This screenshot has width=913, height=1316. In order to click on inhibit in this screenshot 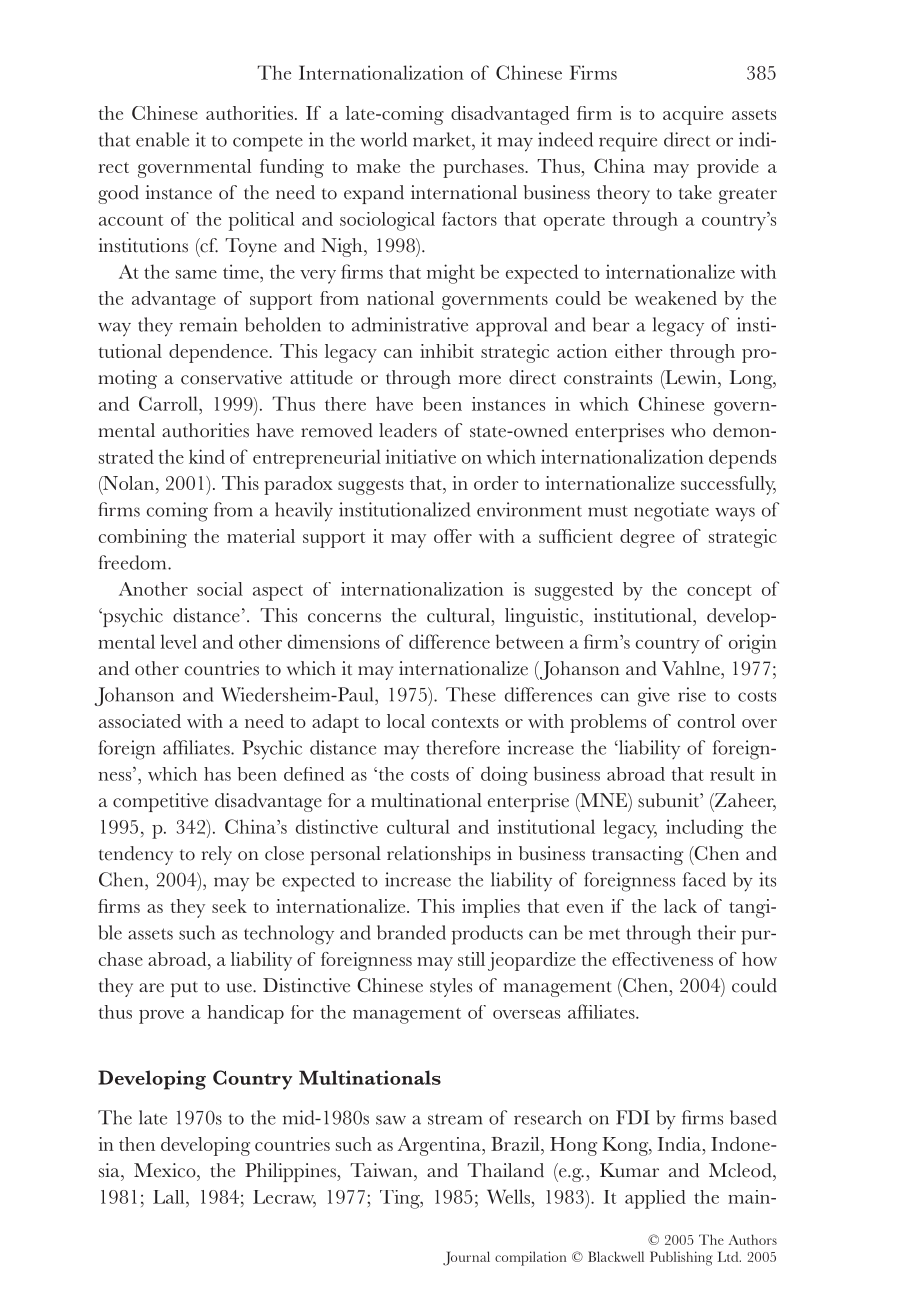, I will do `click(447, 351)`.
